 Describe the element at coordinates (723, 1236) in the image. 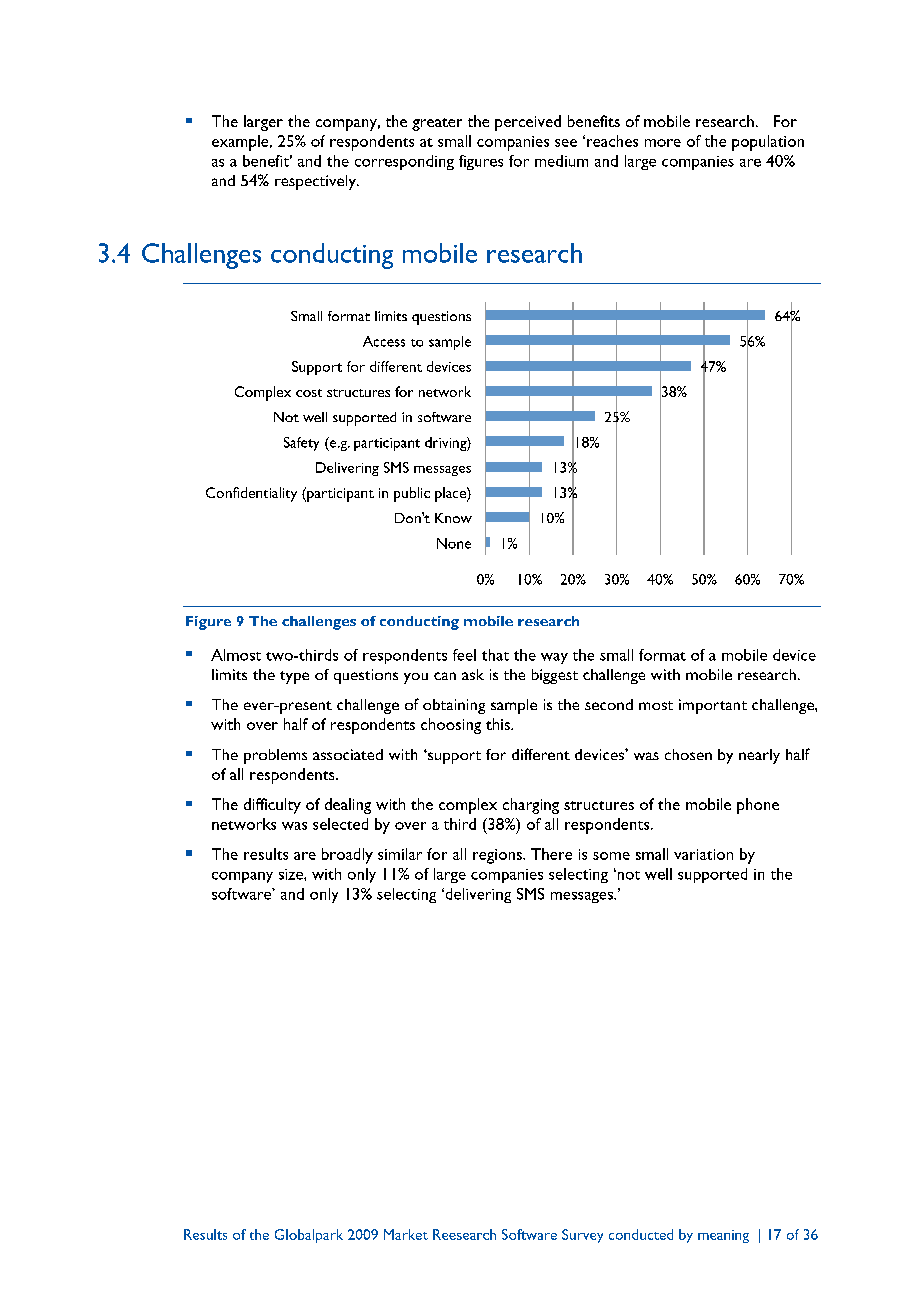

I see `meaning` at that location.
